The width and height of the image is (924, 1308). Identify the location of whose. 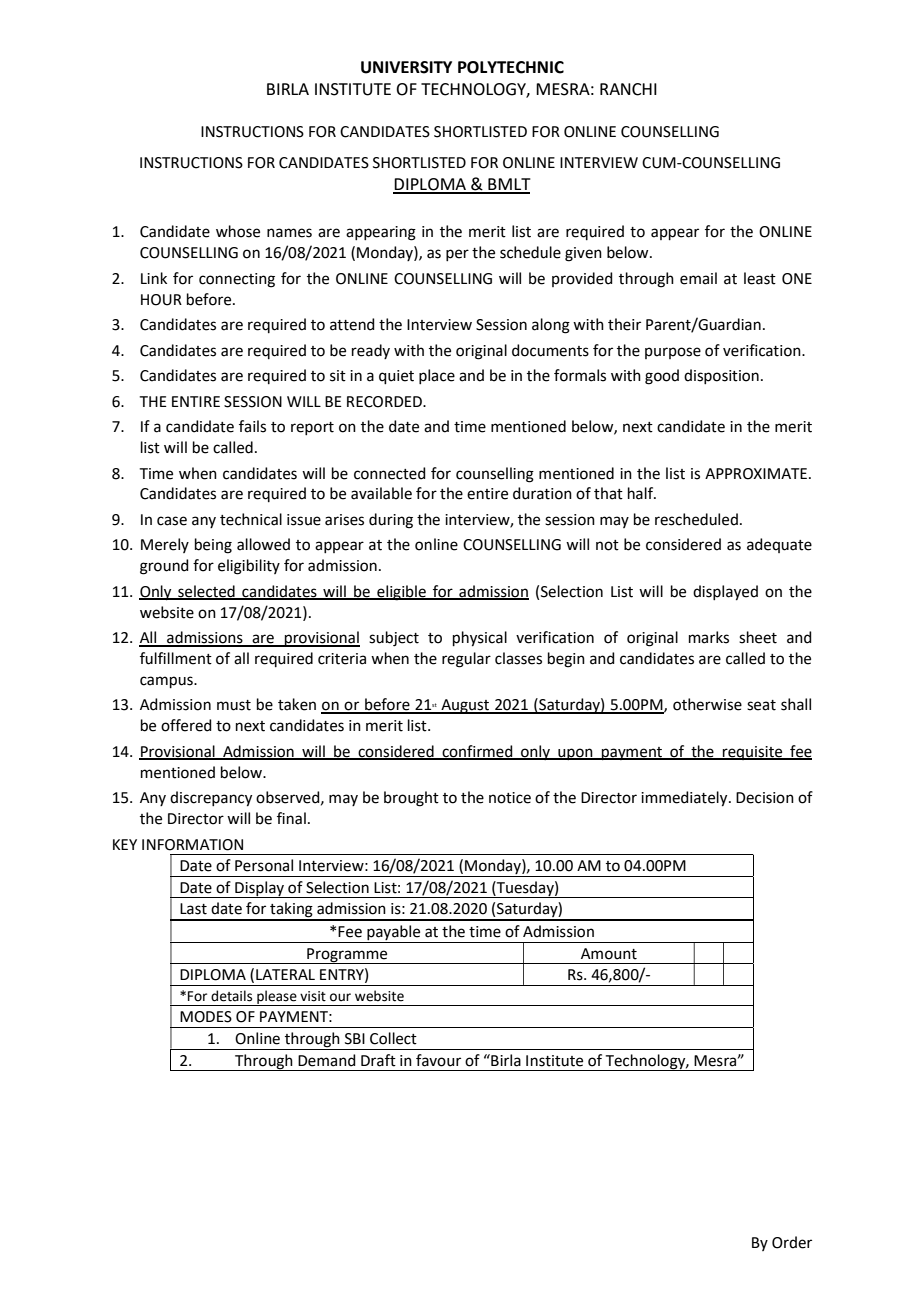
(238, 231).
